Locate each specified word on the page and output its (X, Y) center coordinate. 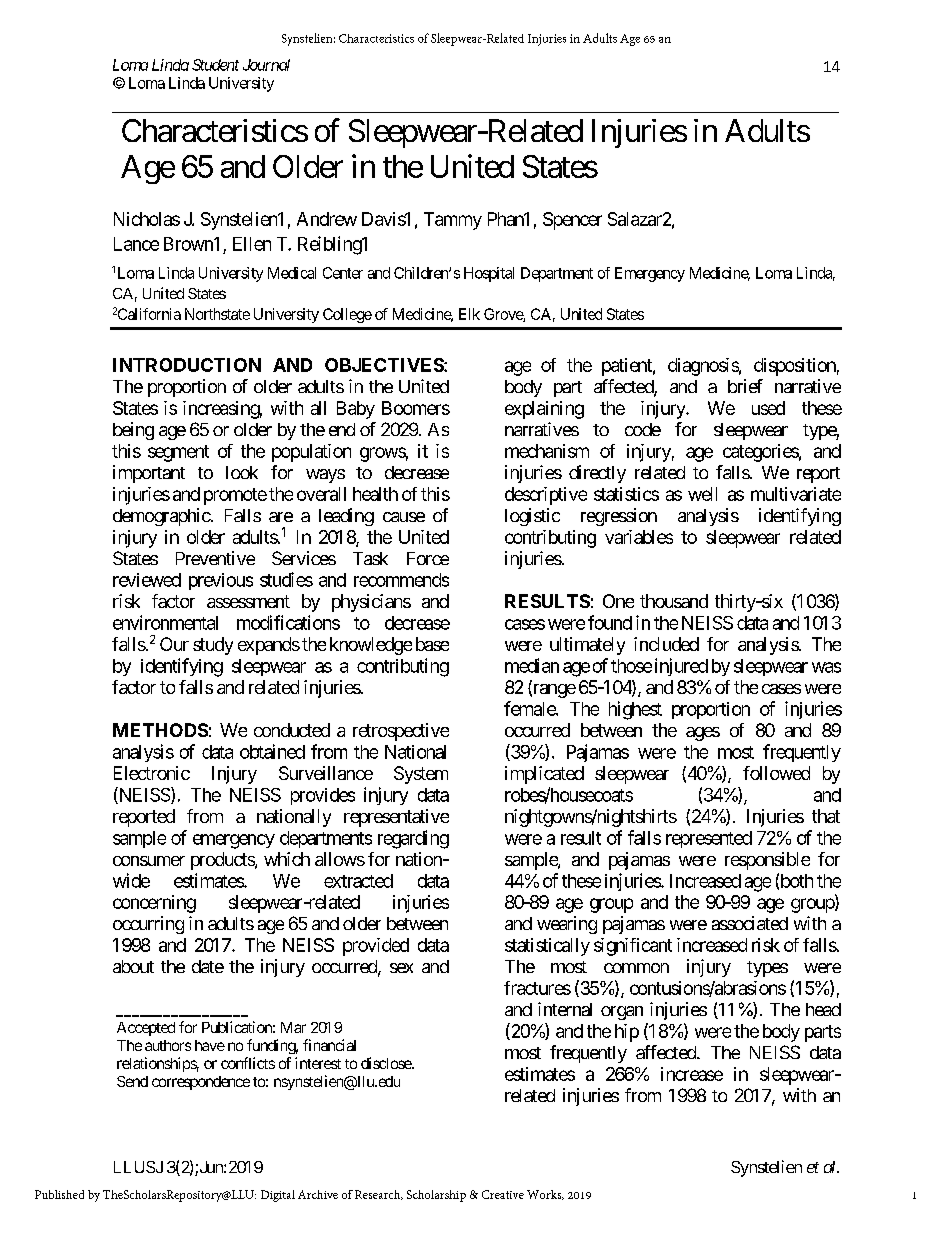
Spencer (572, 221)
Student (215, 65)
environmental (165, 622)
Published (59, 1194)
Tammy (453, 221)
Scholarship (436, 1196)
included (666, 644)
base (432, 644)
